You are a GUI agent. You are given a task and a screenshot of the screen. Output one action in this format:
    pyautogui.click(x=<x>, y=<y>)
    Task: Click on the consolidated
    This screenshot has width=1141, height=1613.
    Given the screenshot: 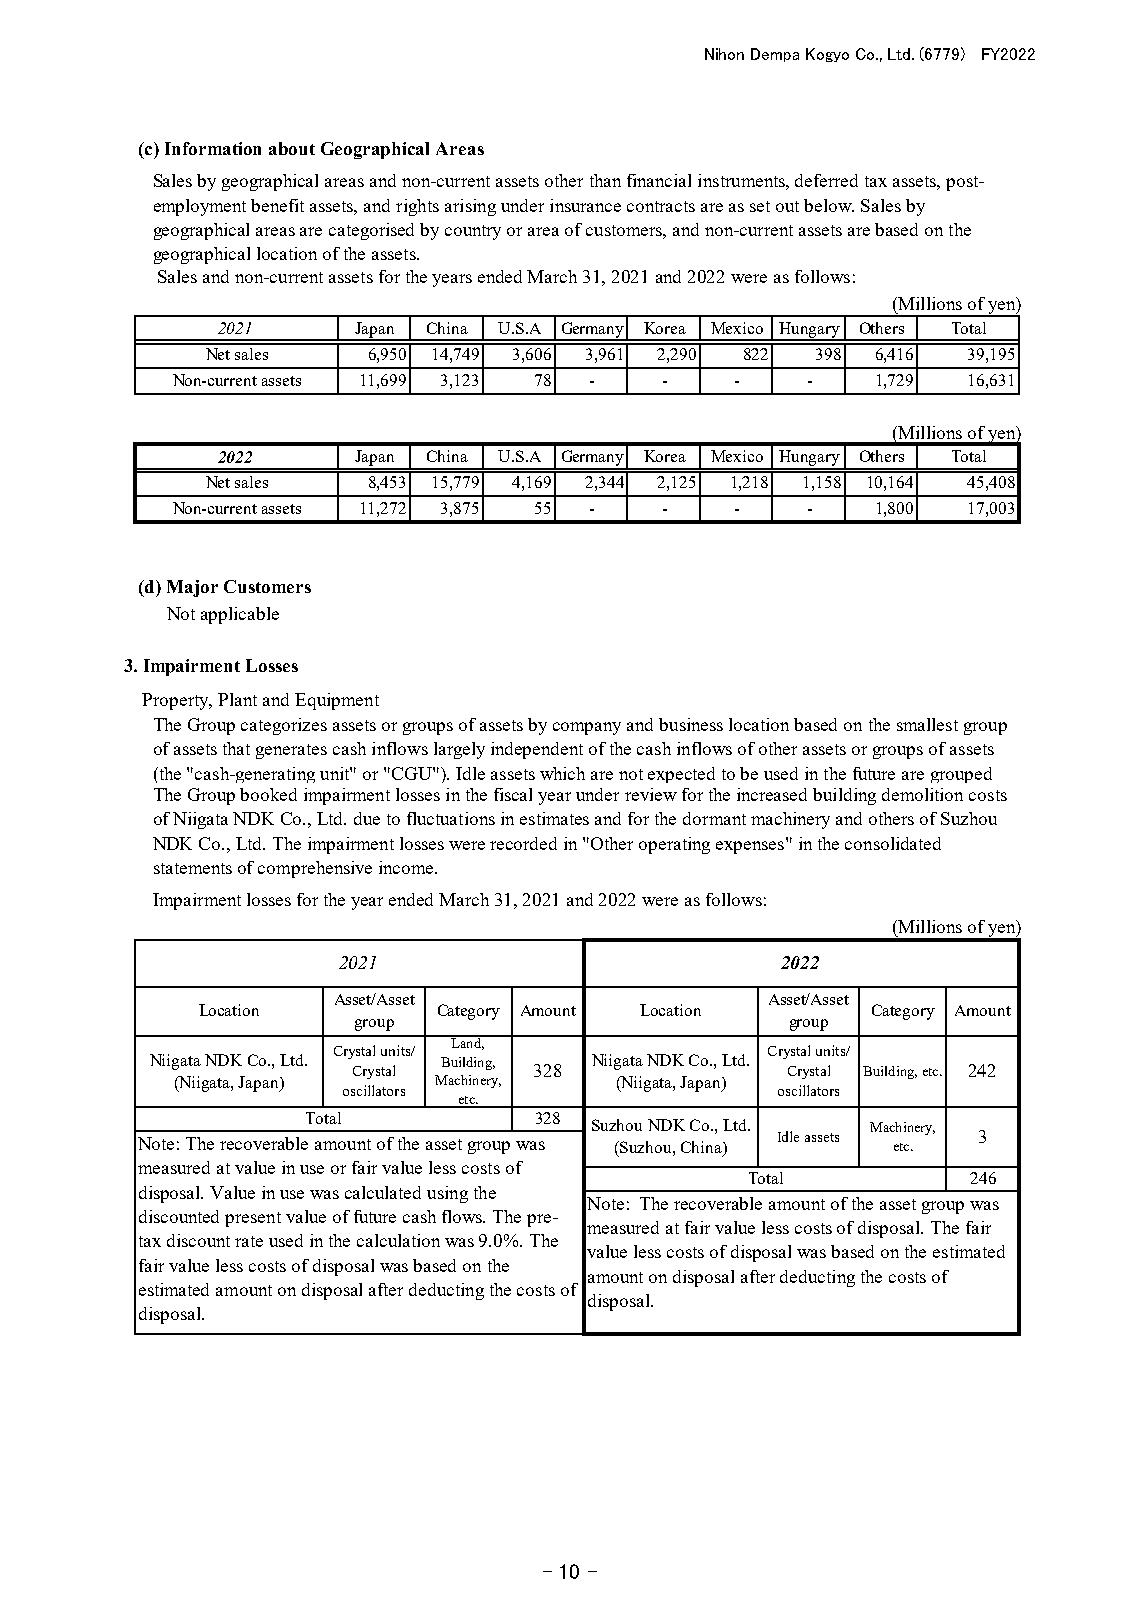 What is the action you would take?
    pyautogui.click(x=893, y=843)
